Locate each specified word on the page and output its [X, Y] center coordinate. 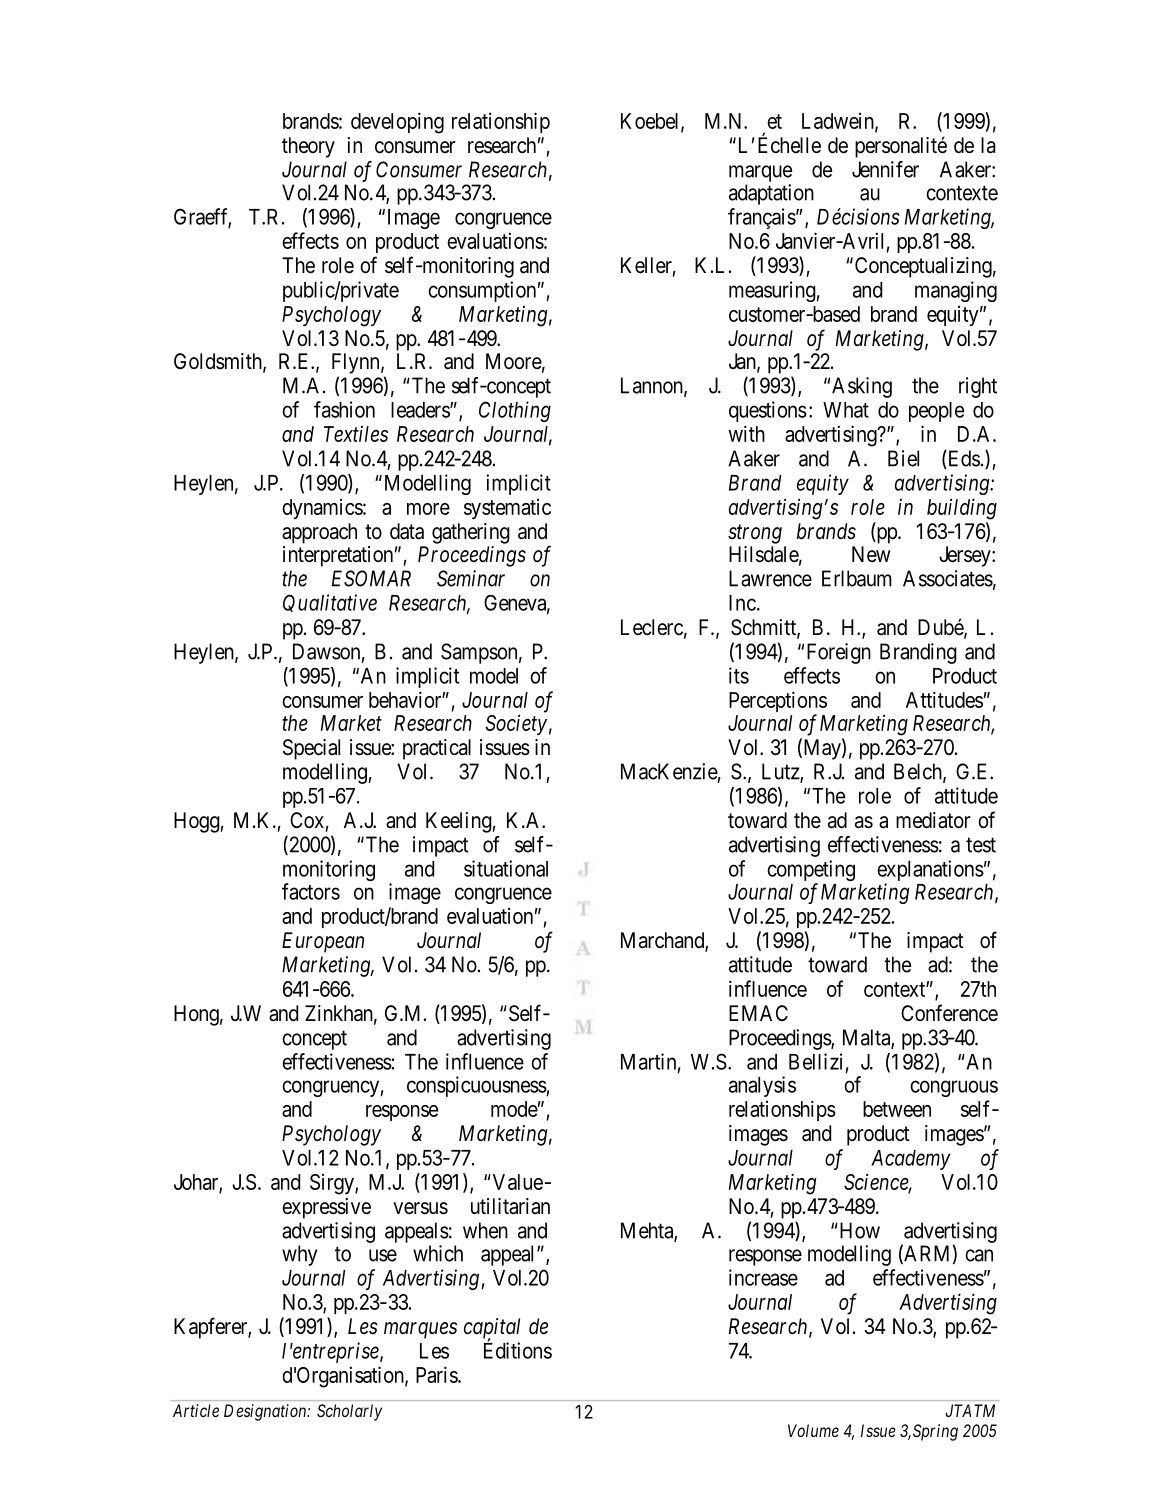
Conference [949, 1013]
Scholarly [349, 1412]
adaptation [771, 194]
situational [506, 868]
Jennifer [885, 169]
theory [308, 147]
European [323, 942]
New [871, 554]
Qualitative [330, 603]
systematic [507, 509]
